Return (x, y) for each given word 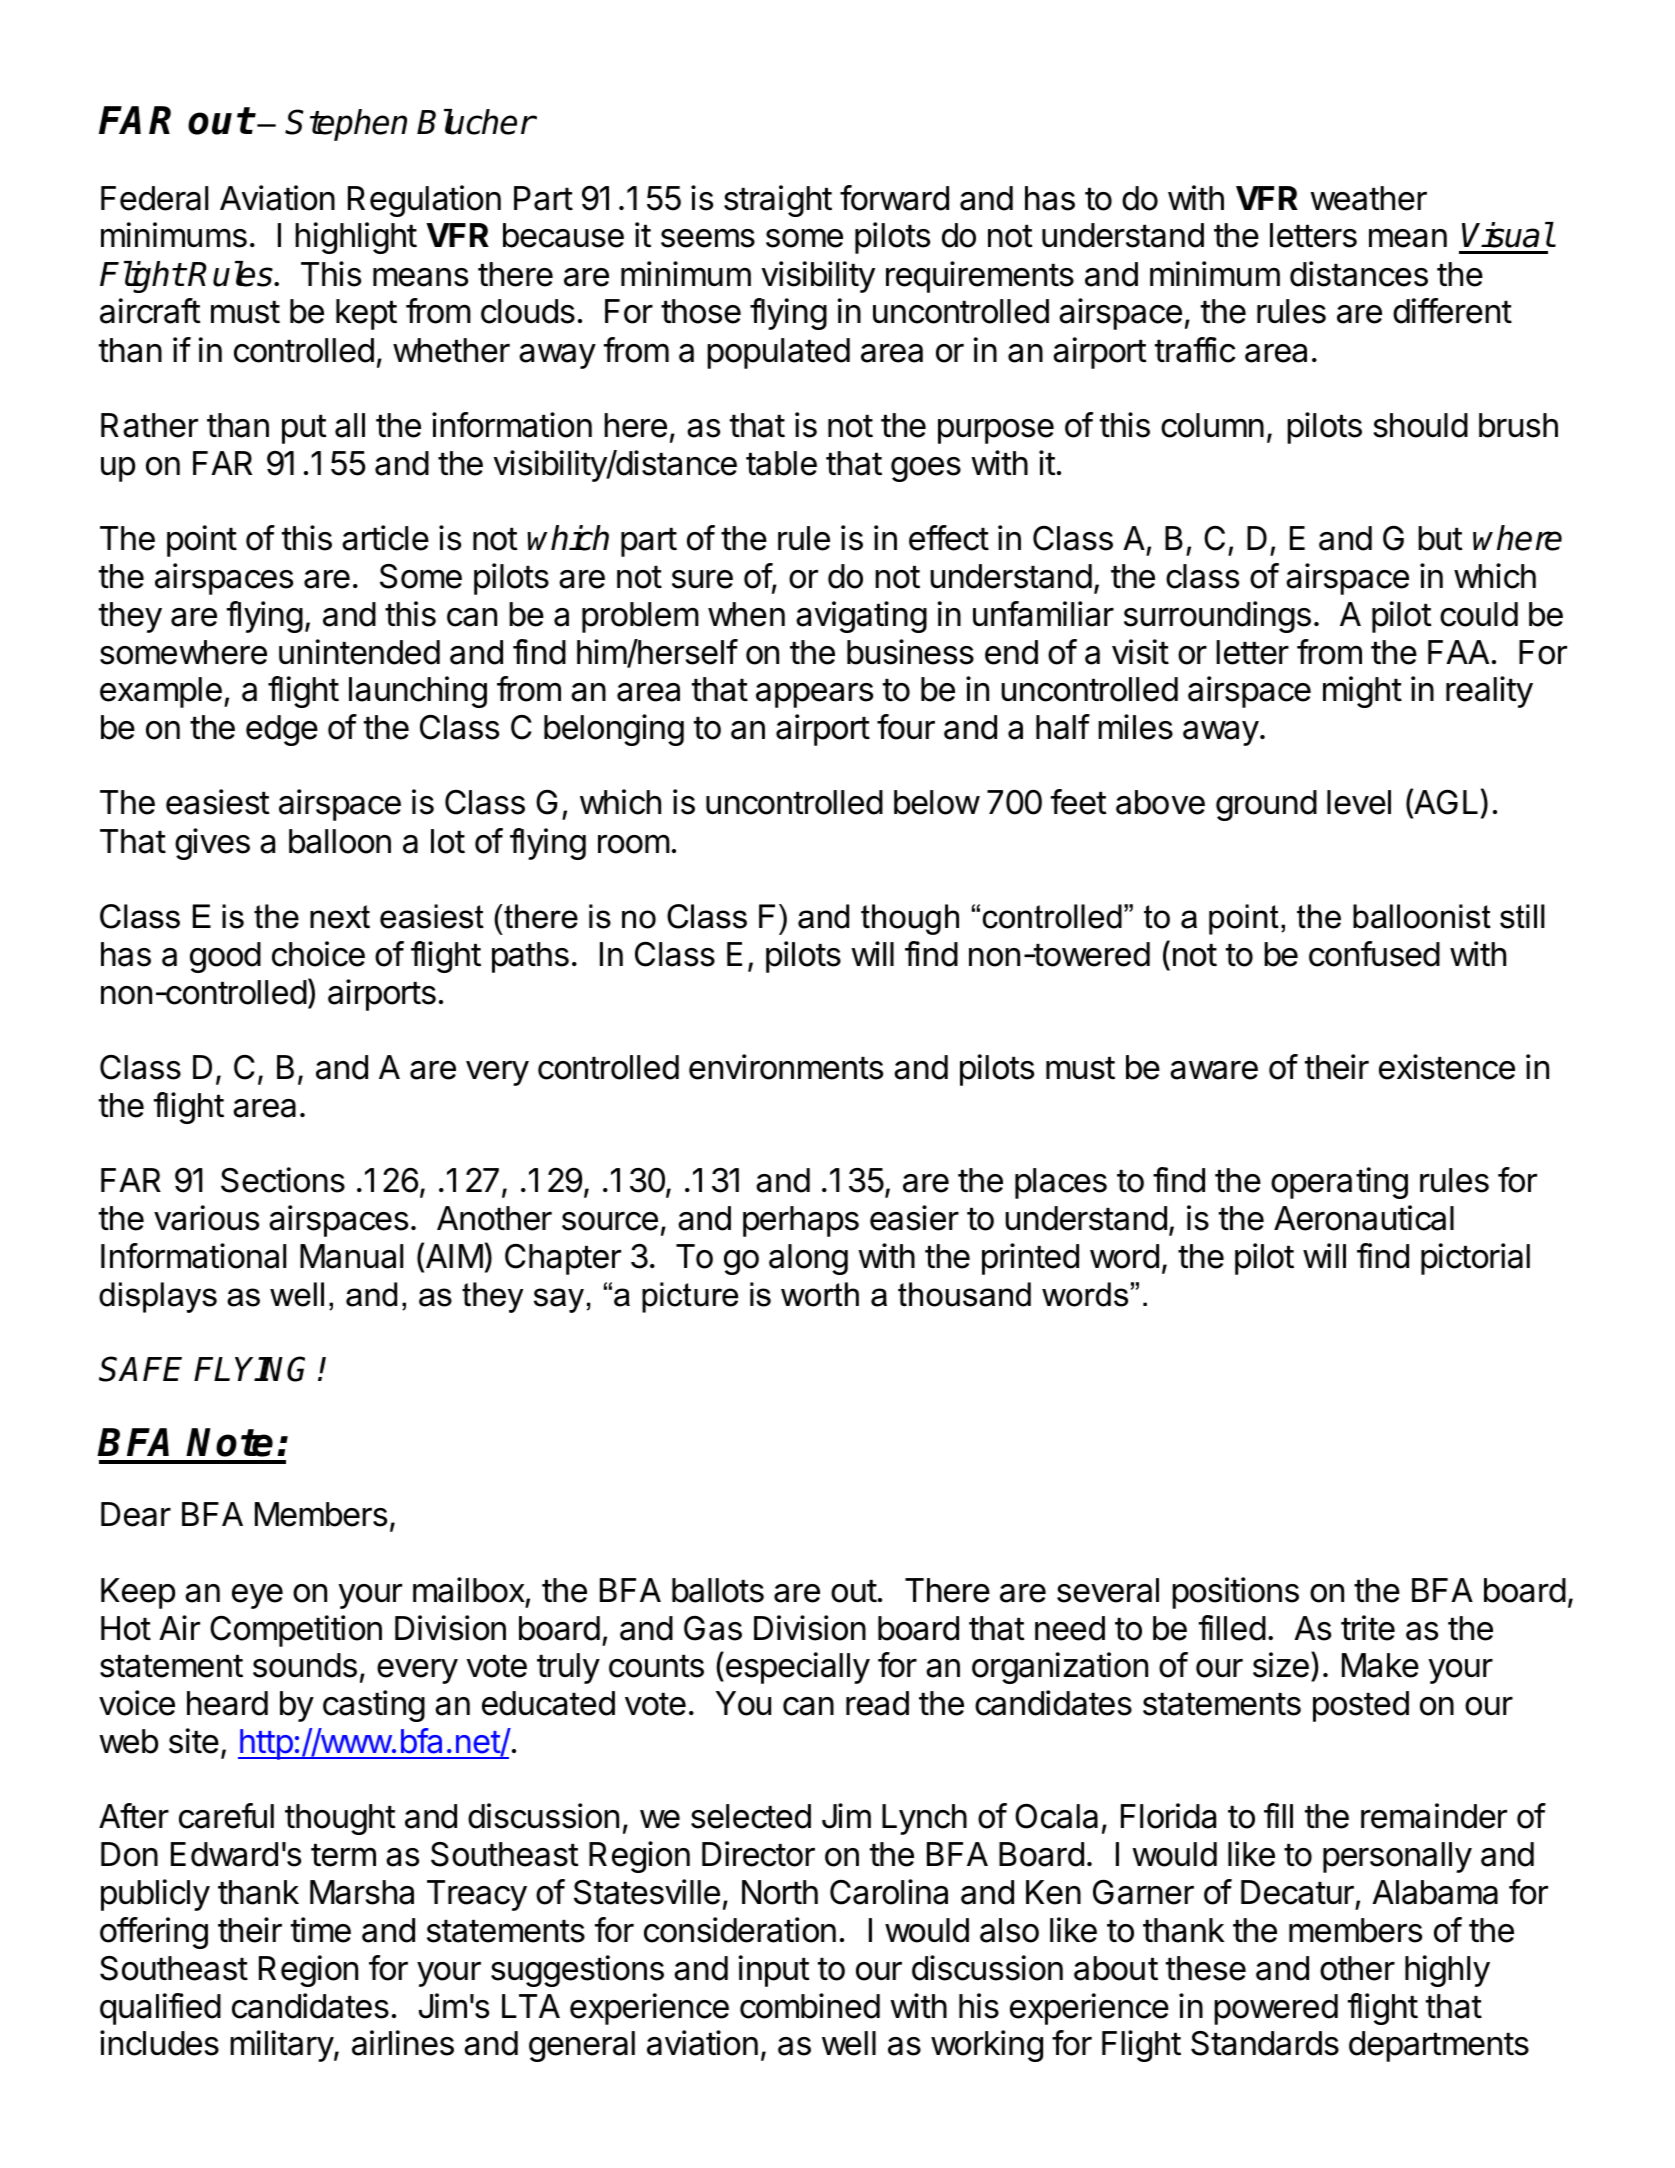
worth (820, 1294)
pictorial (1475, 1259)
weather (1368, 198)
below (937, 802)
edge (282, 730)
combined (810, 2006)
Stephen (346, 125)
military (282, 2046)
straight (778, 201)
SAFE (140, 1369)
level (1359, 802)
